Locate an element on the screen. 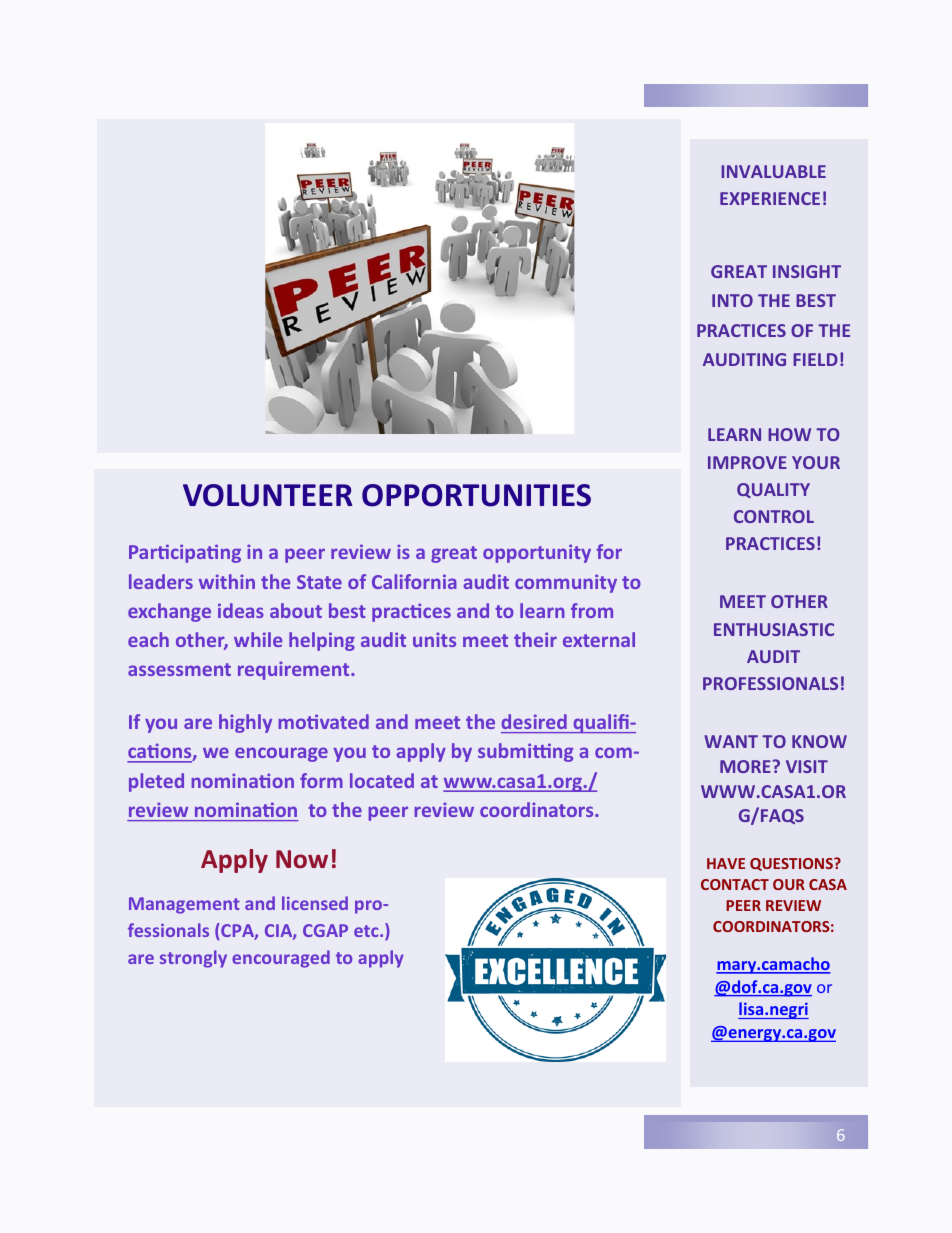 The height and width of the screenshot is (1233, 952). INVALUABLE is located at coordinates (773, 171).
